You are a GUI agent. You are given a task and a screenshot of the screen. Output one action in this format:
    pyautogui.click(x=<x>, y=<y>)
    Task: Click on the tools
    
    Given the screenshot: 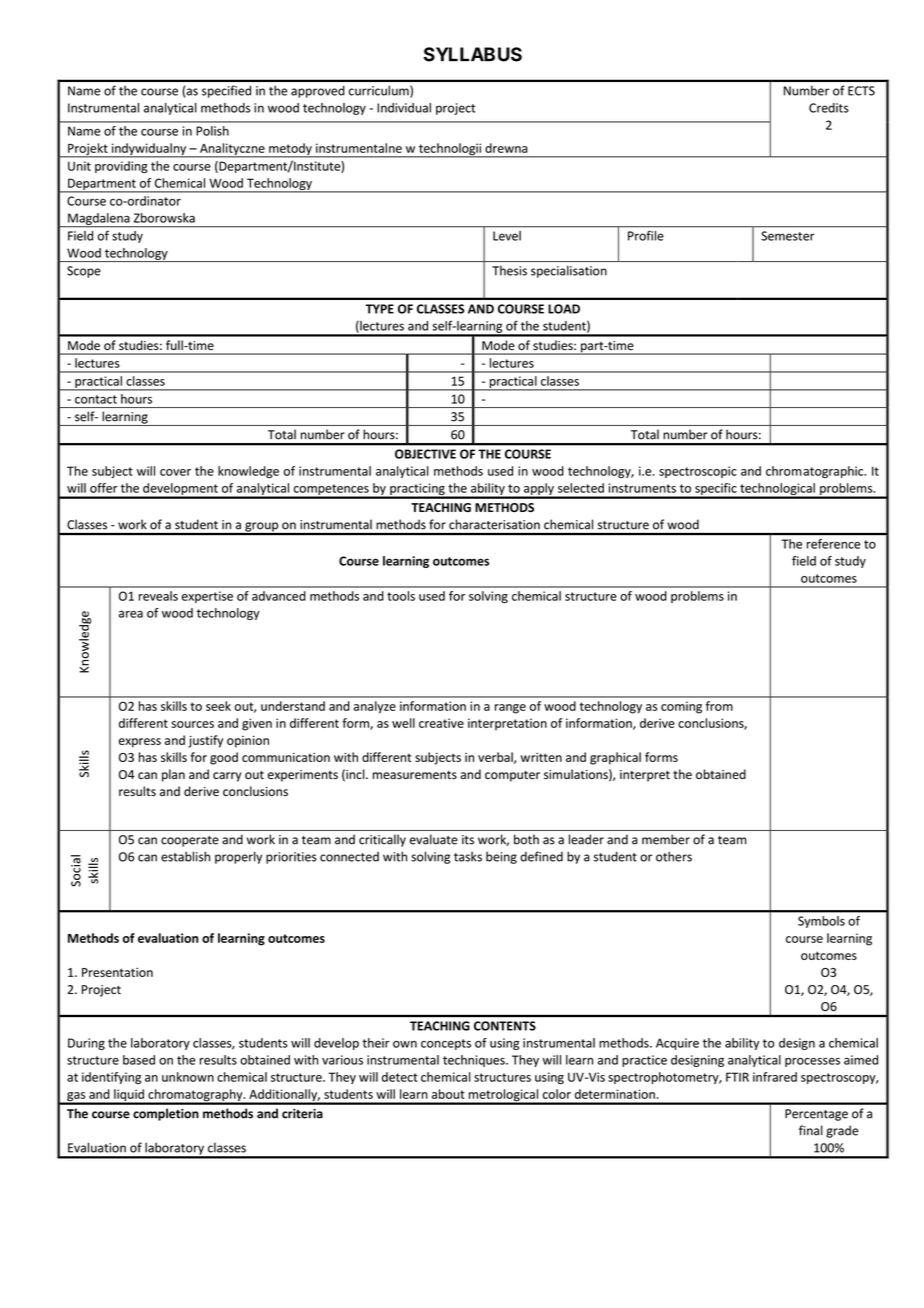 What is the action you would take?
    pyautogui.click(x=401, y=596)
